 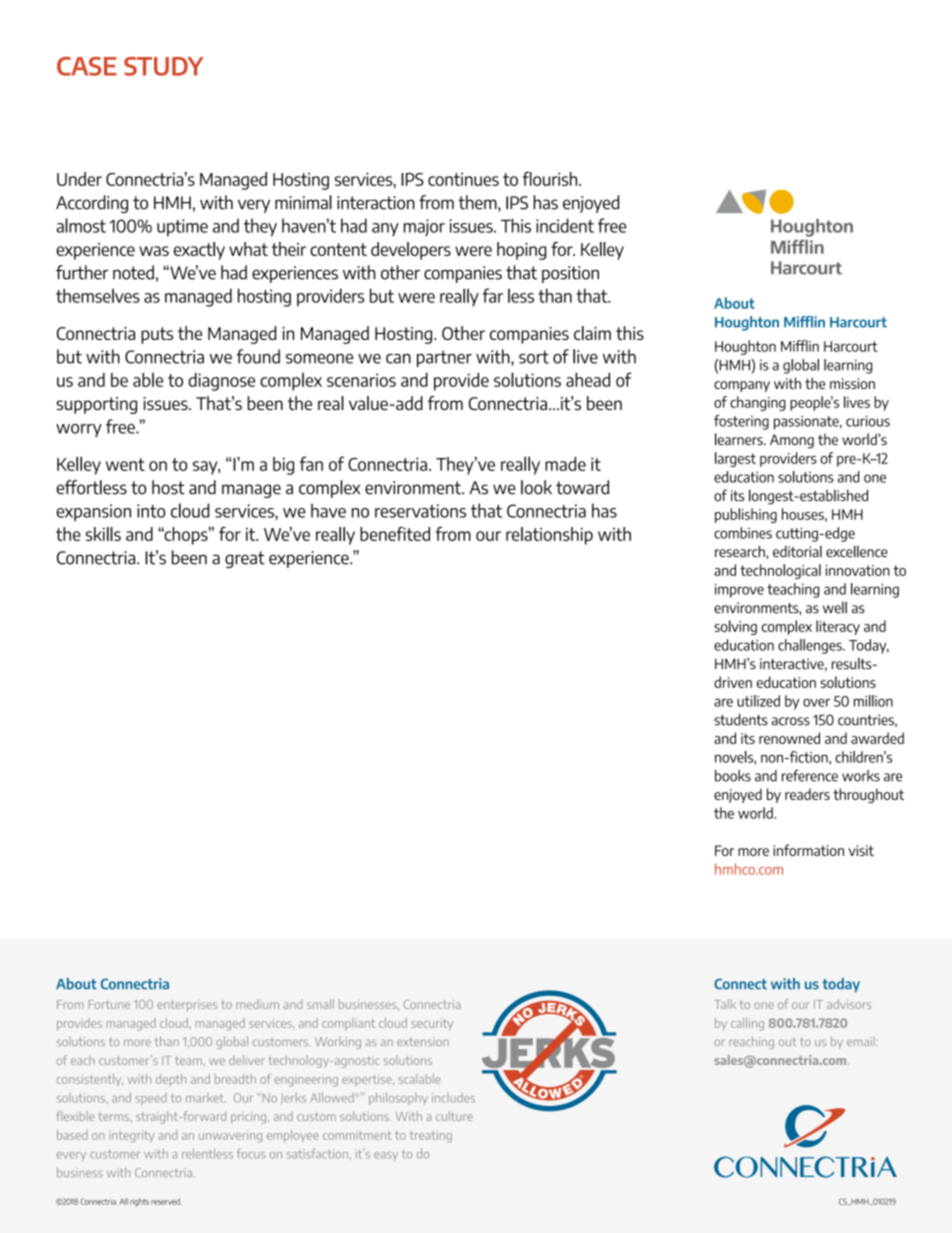 What do you see at coordinates (245, 559) in the screenshot?
I see `great` at bounding box center [245, 559].
